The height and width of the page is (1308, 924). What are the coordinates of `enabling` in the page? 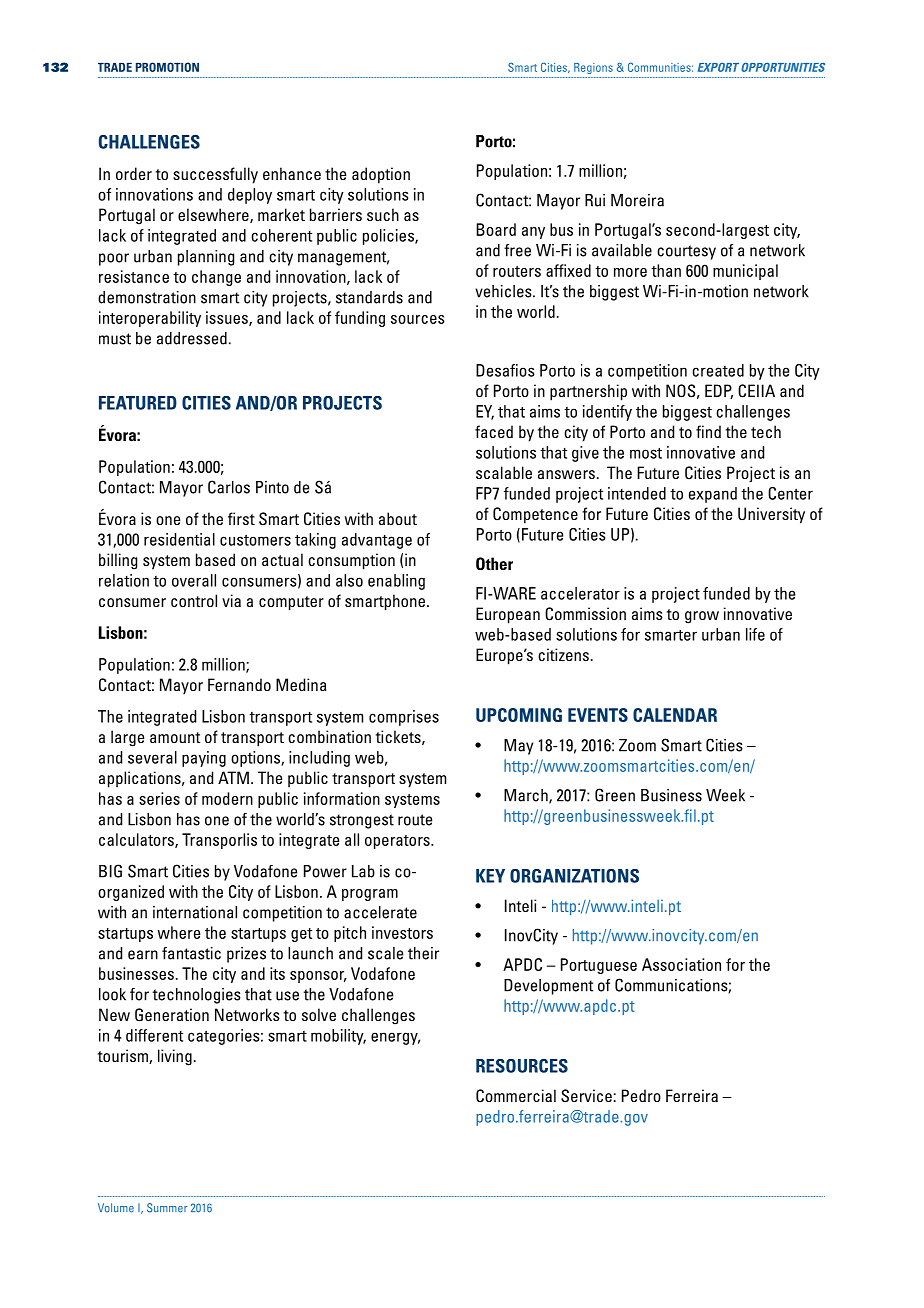 It's located at (396, 582).
